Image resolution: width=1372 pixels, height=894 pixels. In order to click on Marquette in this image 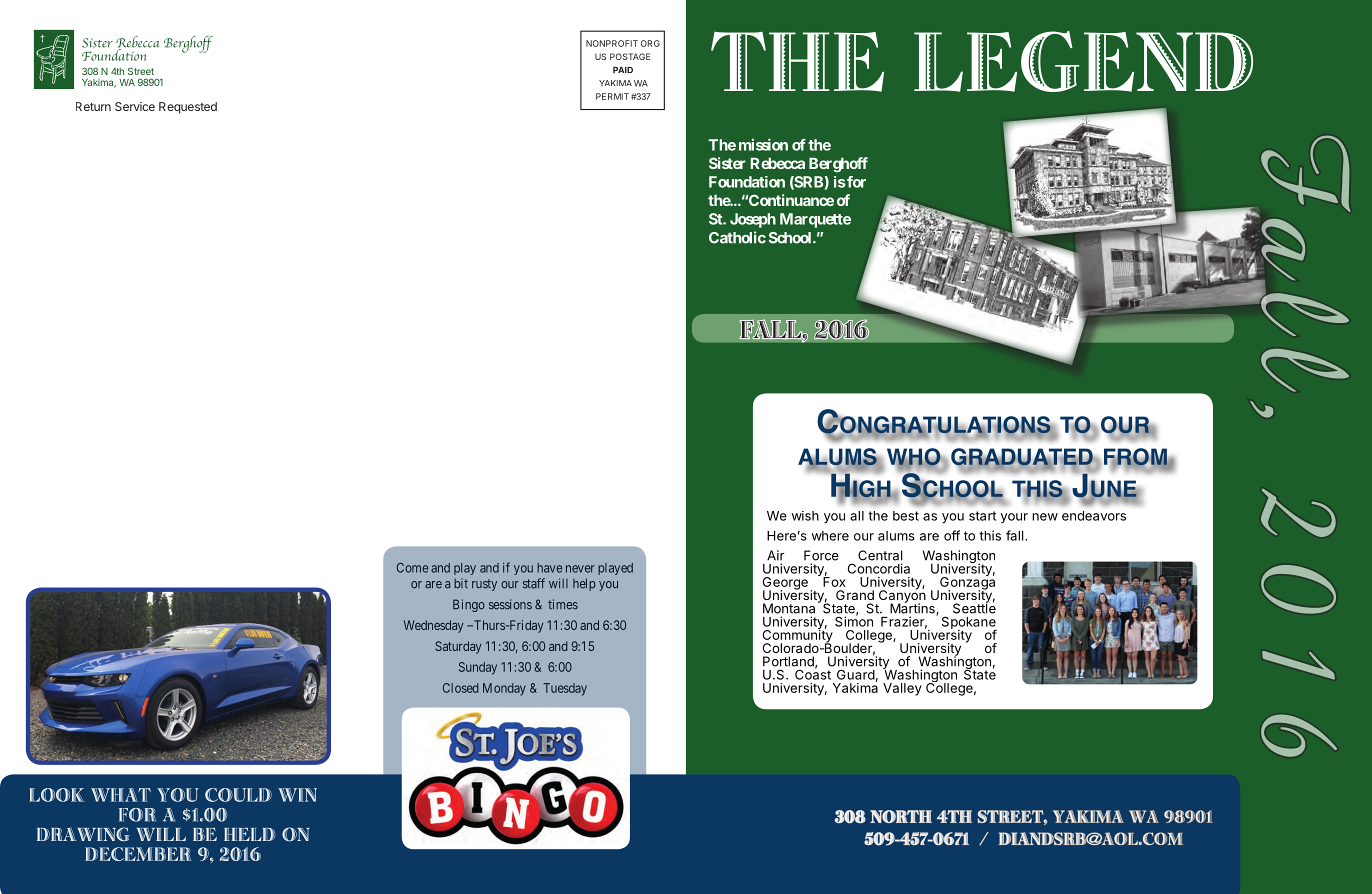, I will do `click(815, 220)`.
